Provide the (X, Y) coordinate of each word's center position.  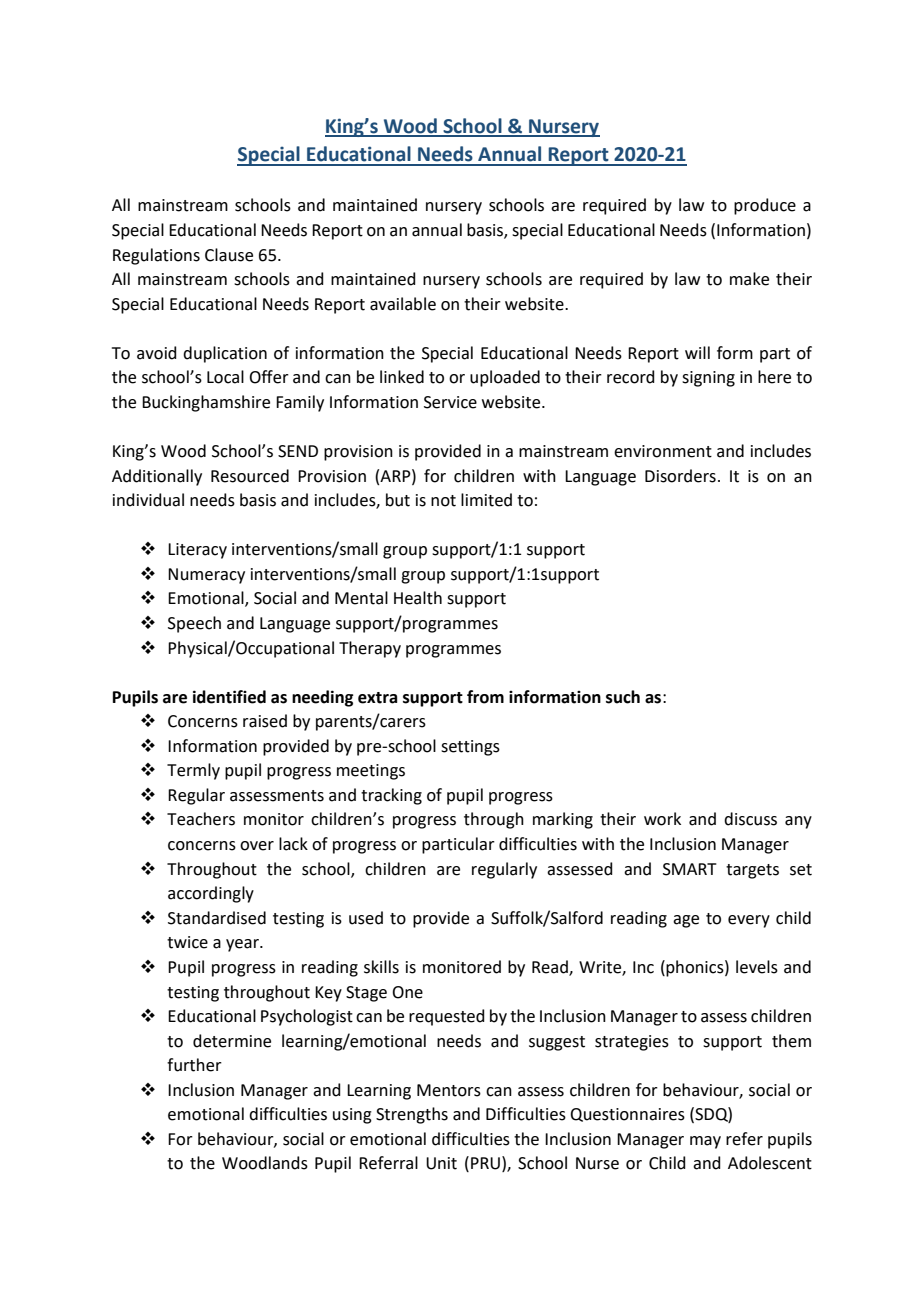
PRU (485, 1163)
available (403, 304)
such (623, 697)
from (485, 697)
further (194, 1065)
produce (765, 206)
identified (229, 697)
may (705, 1142)
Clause (229, 255)
